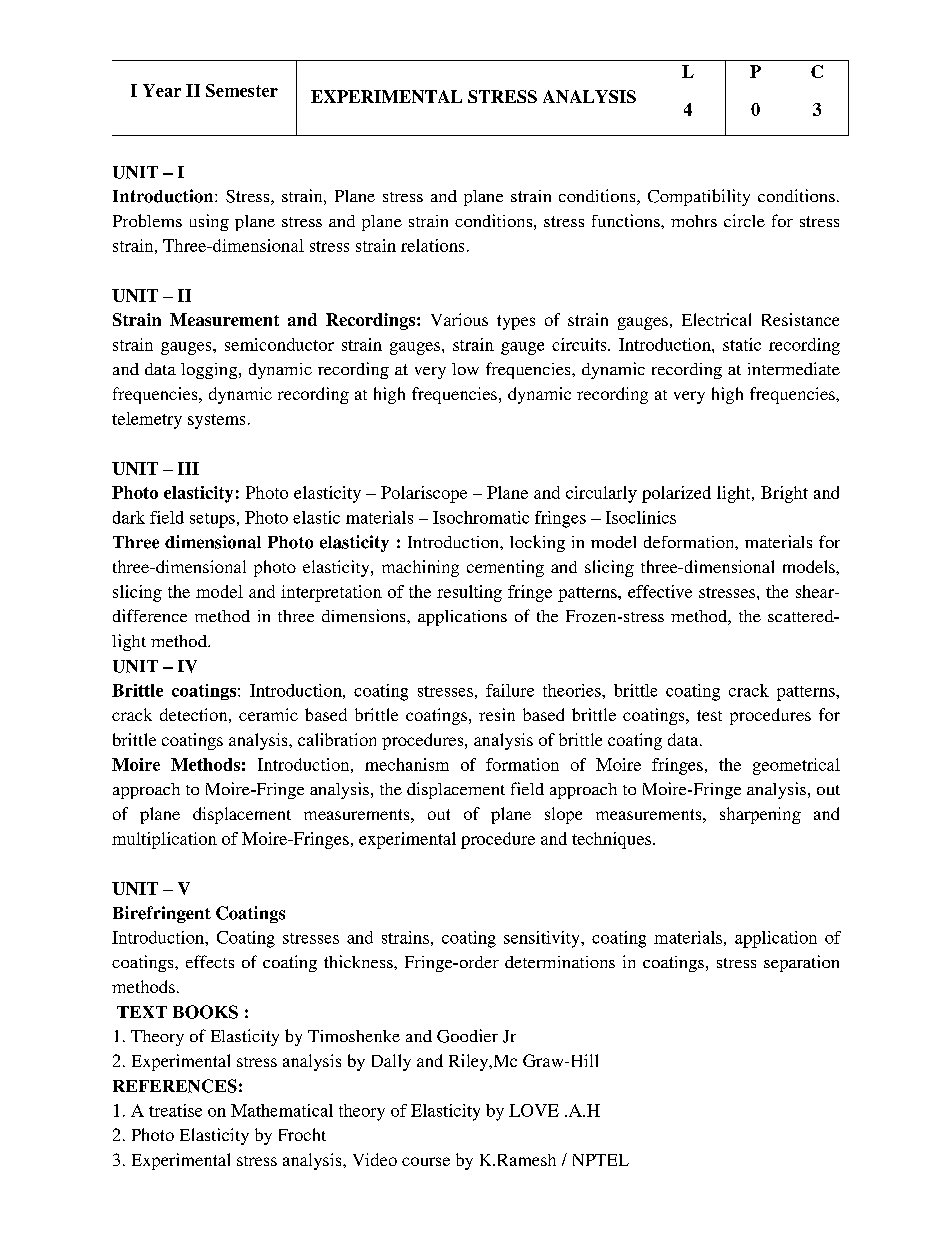 This page has height=1233, width=952. Describe the element at coordinates (432, 245) in the page. I see `relations` at that location.
